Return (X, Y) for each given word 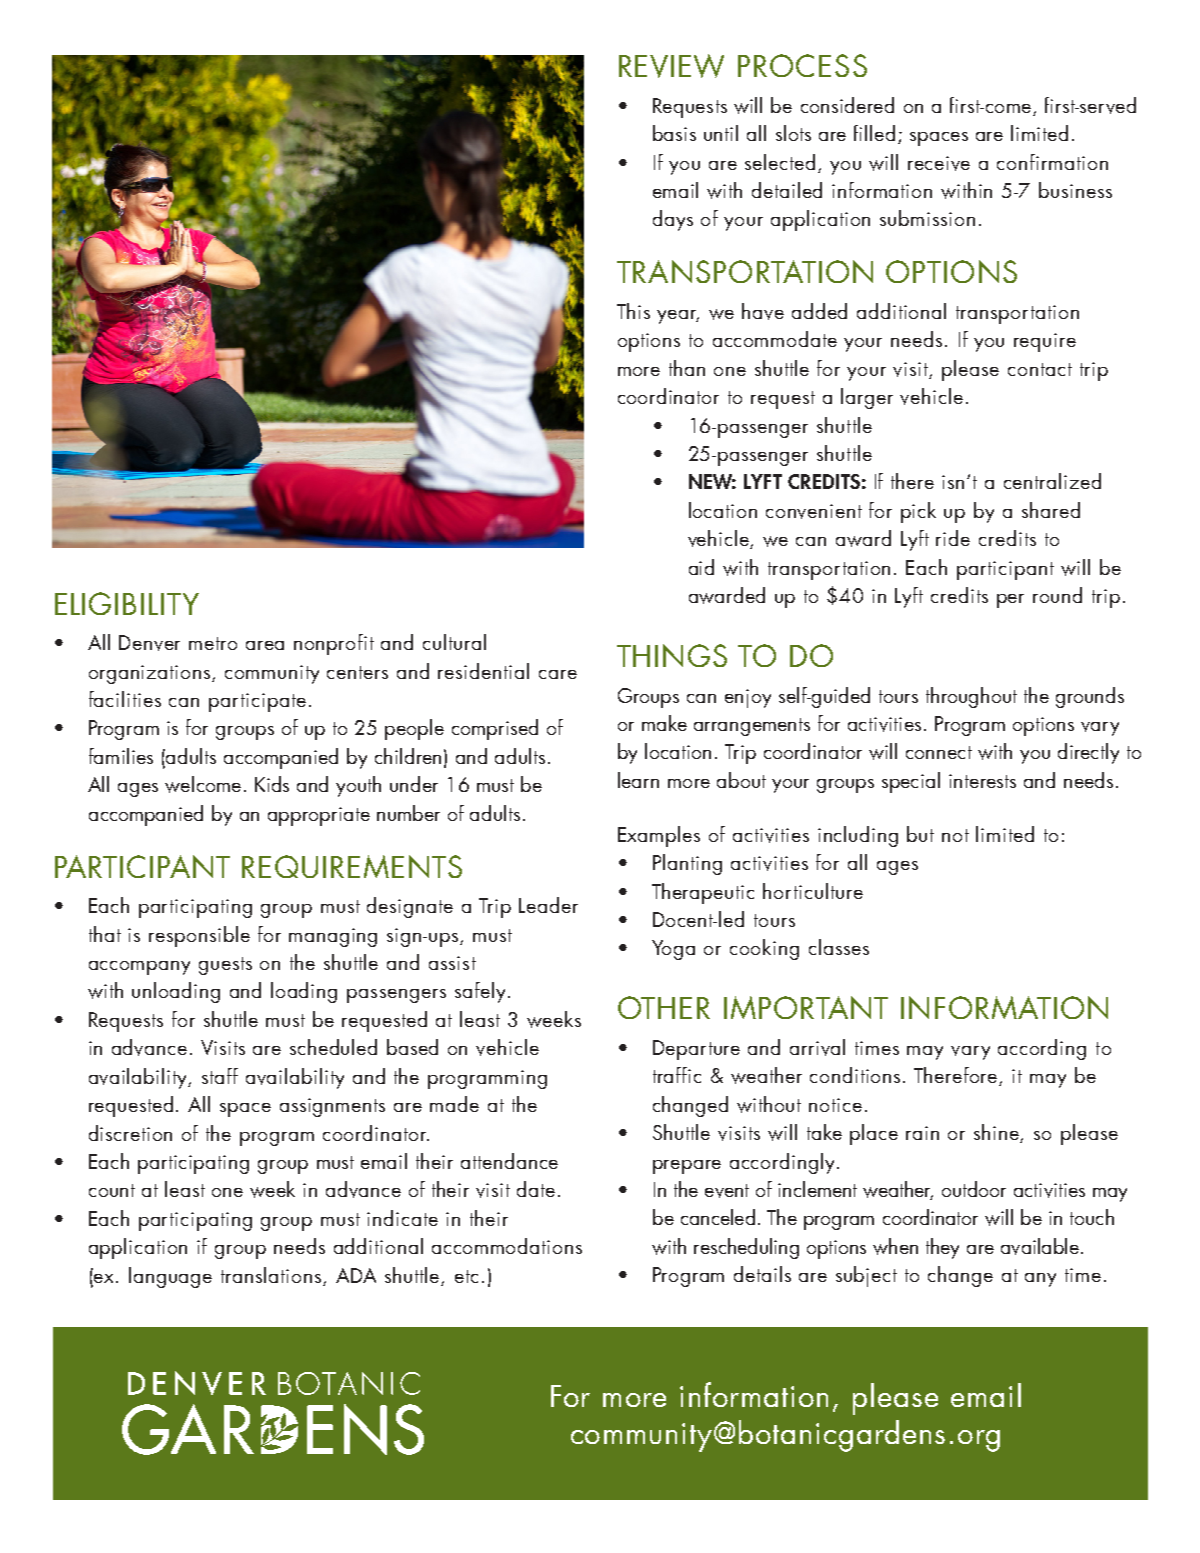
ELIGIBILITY (127, 603)
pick (918, 512)
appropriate (319, 816)
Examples (659, 836)
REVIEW (671, 66)
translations (271, 1275)
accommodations (507, 1246)
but (920, 834)
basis (674, 133)
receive (939, 163)
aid (701, 567)
